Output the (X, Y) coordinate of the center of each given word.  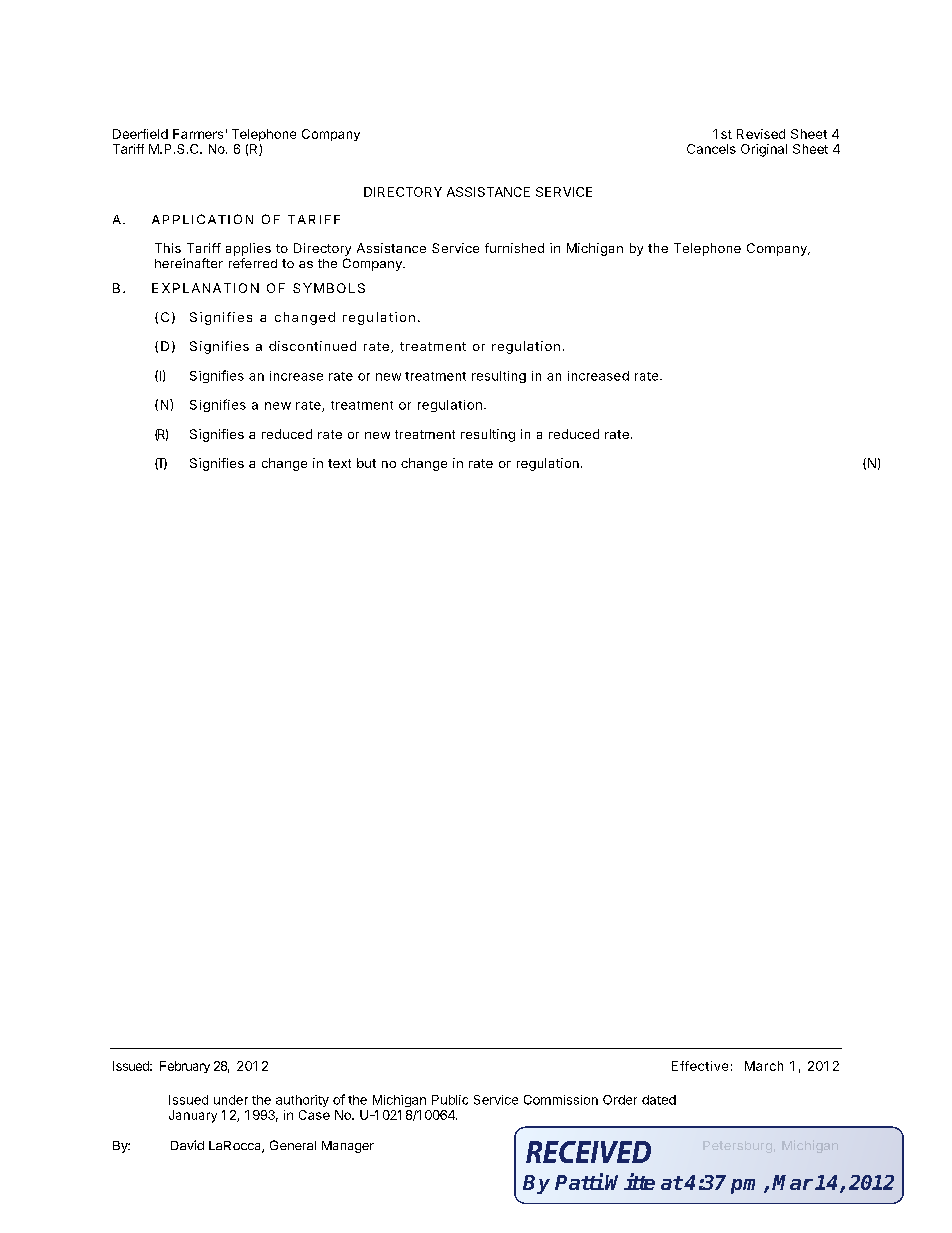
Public (450, 1100)
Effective (700, 1066)
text (339, 463)
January (193, 1116)
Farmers (198, 134)
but (366, 463)
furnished (514, 248)
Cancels (711, 149)
